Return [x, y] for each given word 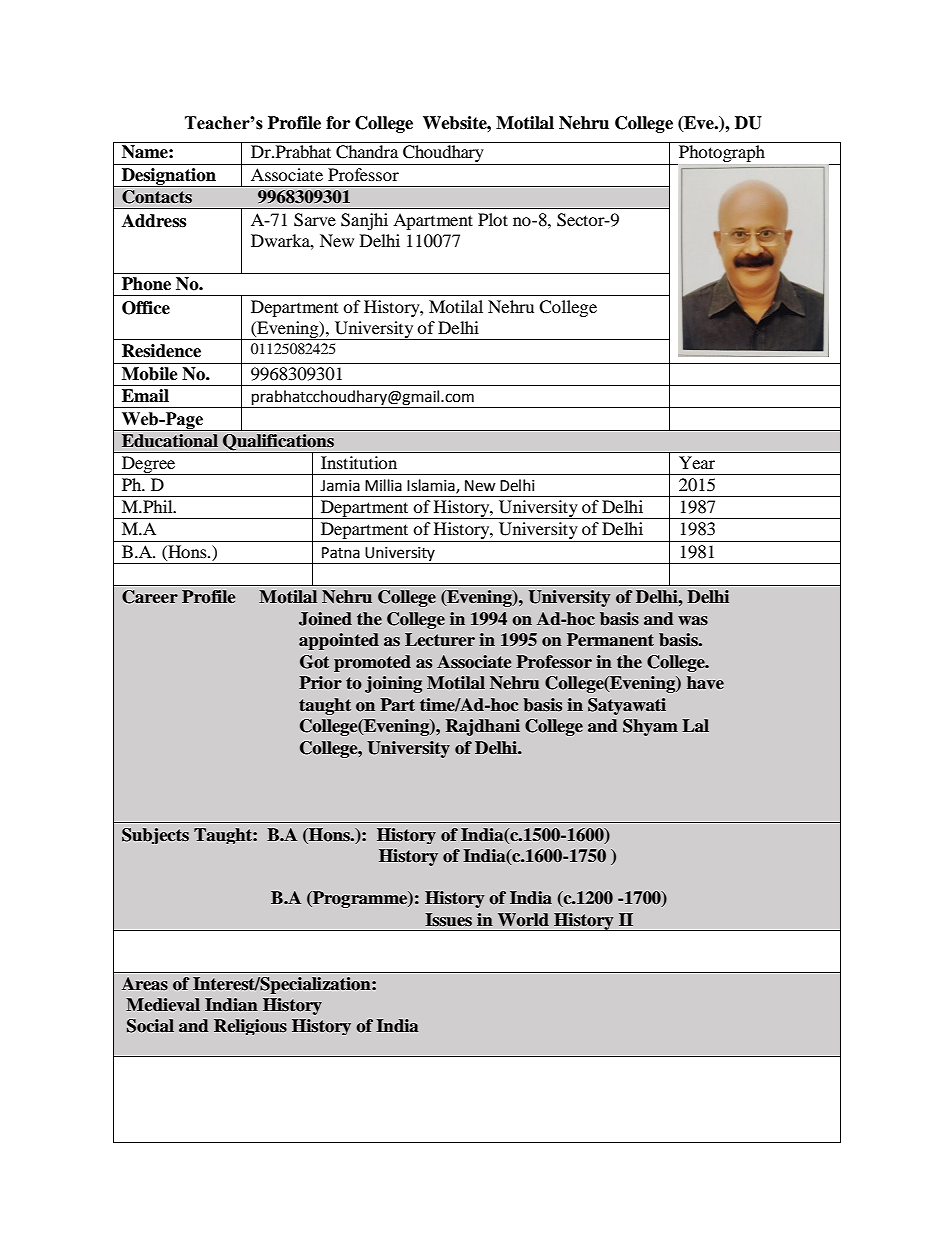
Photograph [720, 155]
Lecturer [440, 640]
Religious [250, 1027]
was [693, 620]
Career [150, 597]
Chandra [367, 152]
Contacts [157, 197]
